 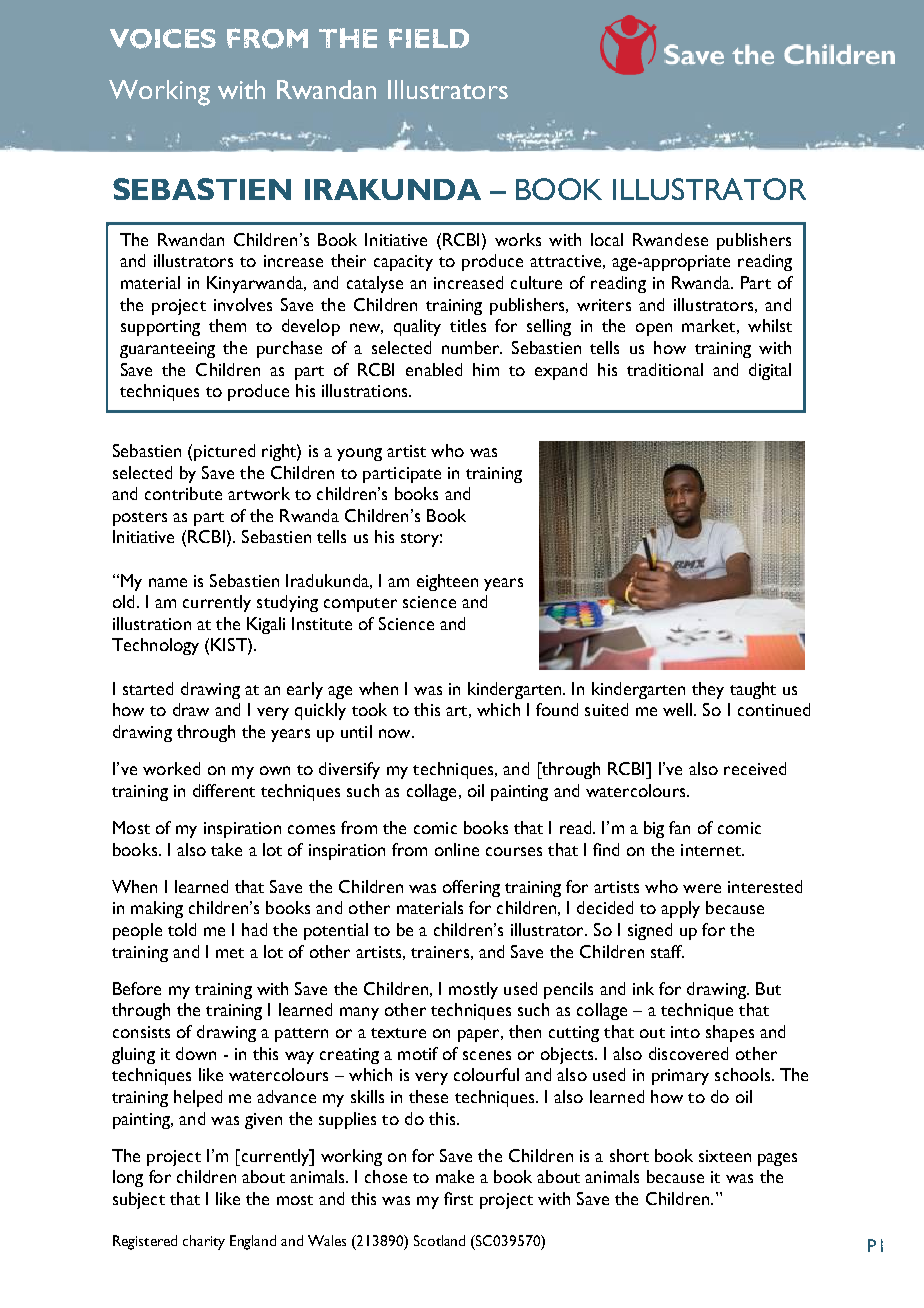 I want to click on charity, so click(x=204, y=1242).
